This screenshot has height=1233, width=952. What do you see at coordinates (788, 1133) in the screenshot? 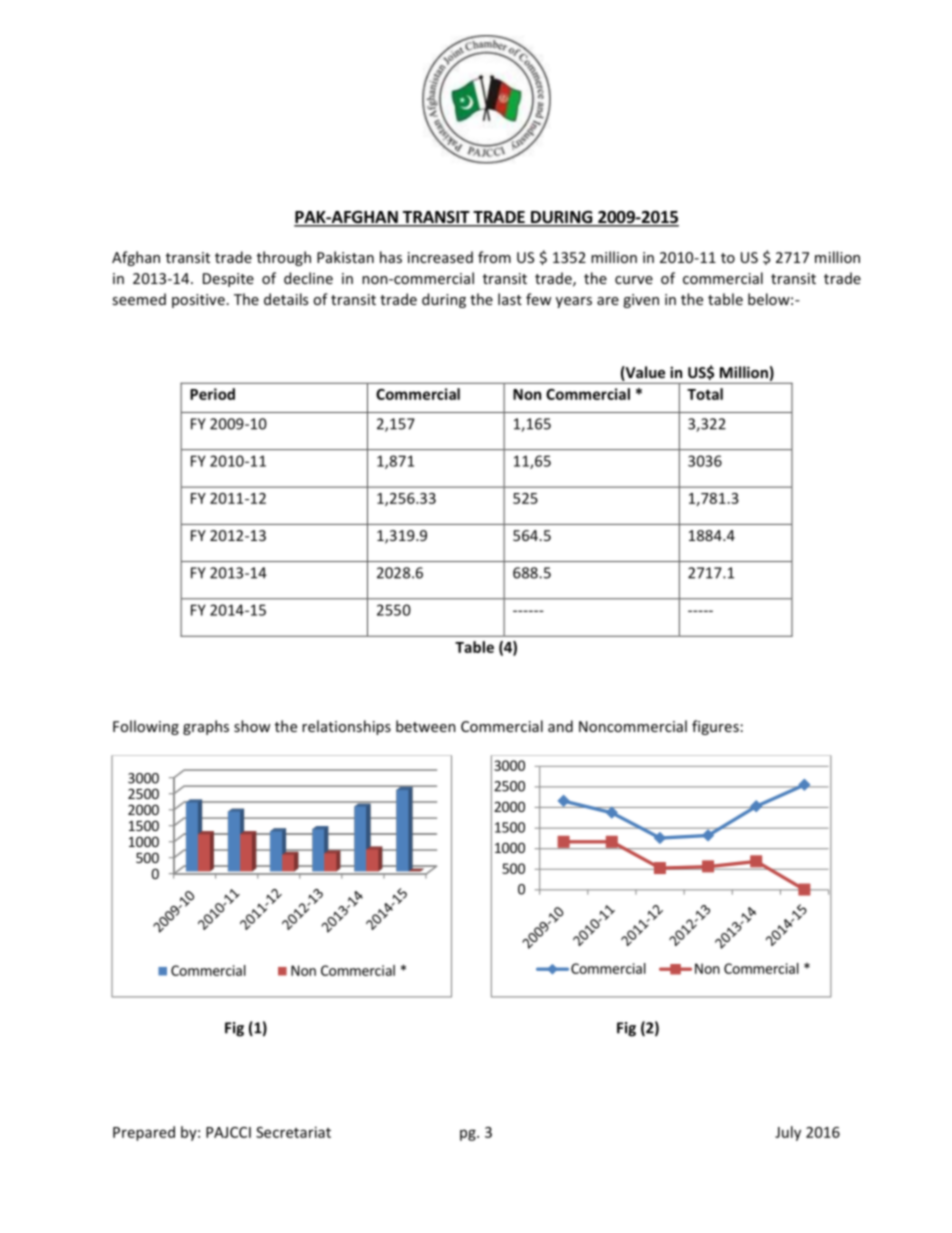
I see `July` at bounding box center [788, 1133].
